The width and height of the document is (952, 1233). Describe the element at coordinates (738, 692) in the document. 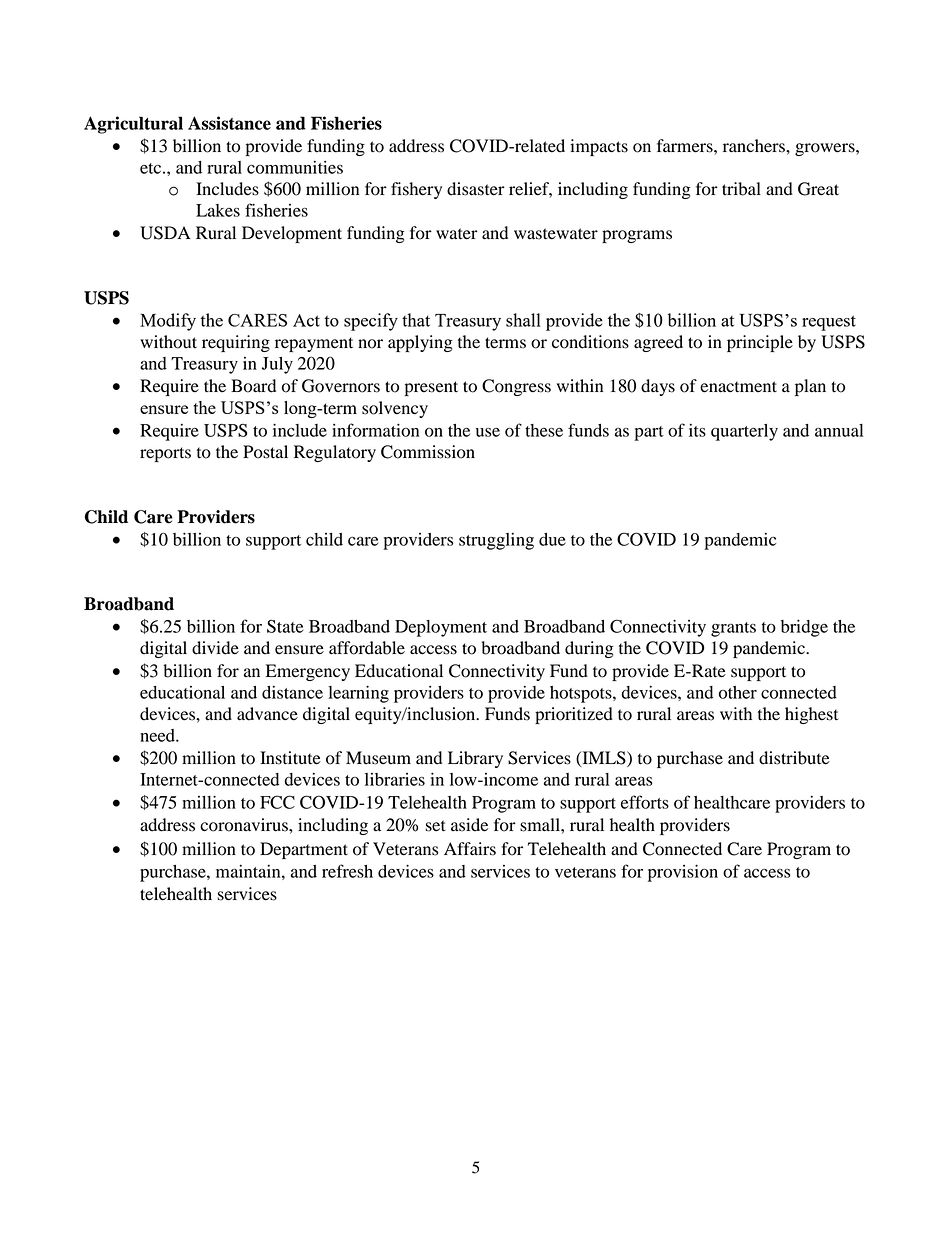

I see `other` at that location.
